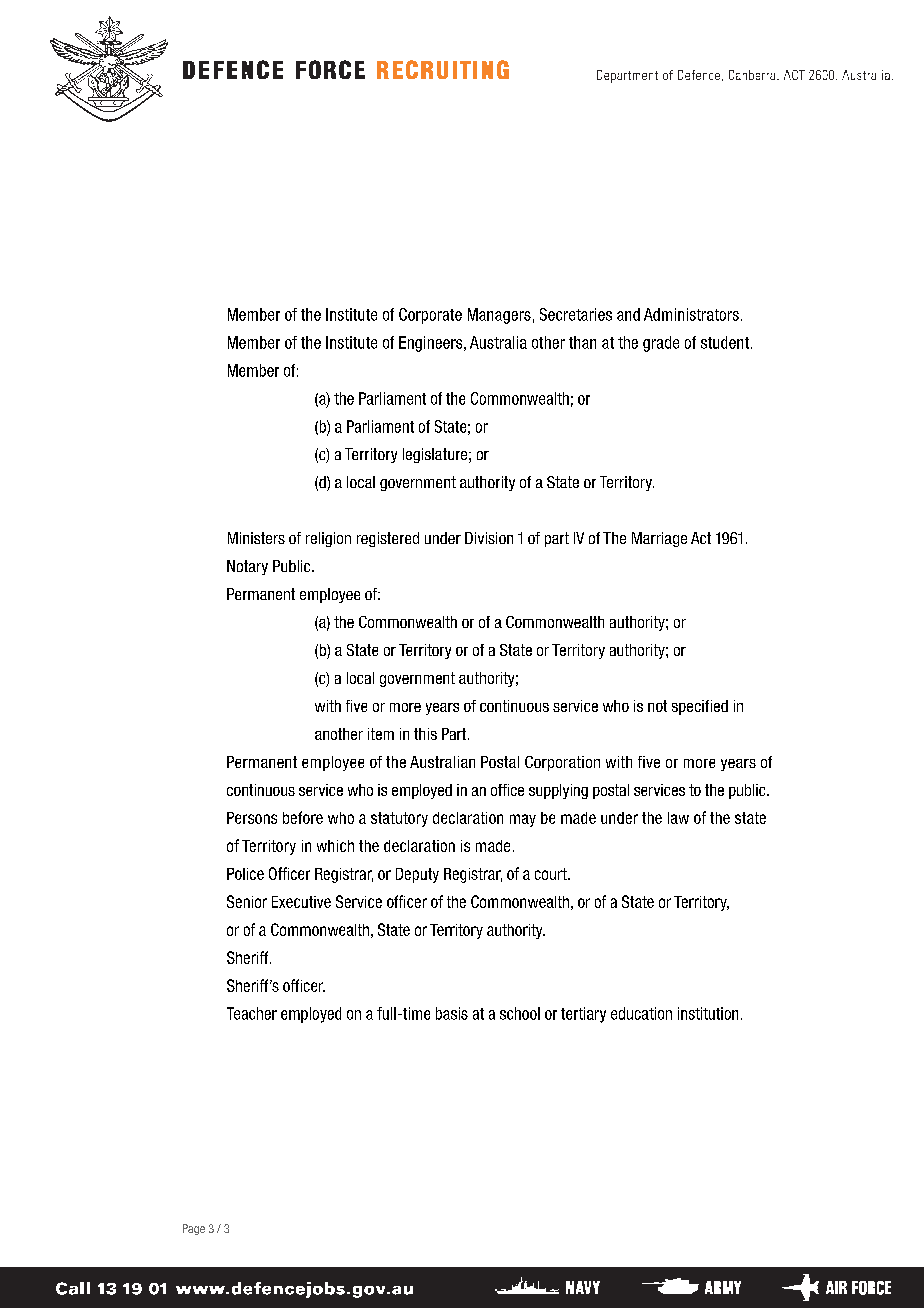 The height and width of the screenshot is (1308, 924). What do you see at coordinates (430, 316) in the screenshot?
I see `Corporate` at bounding box center [430, 316].
